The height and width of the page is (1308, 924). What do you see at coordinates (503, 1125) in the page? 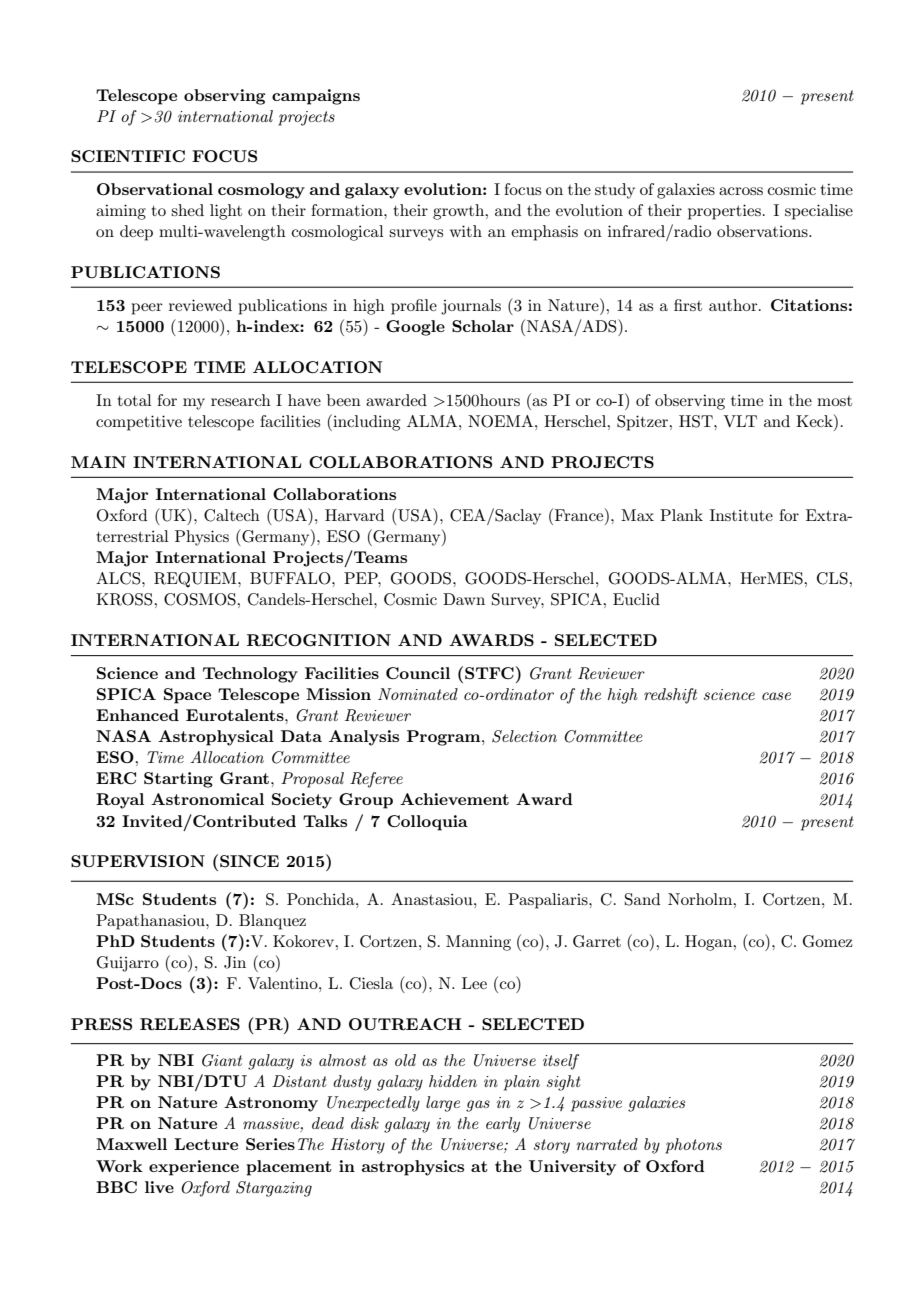
I see `early` at bounding box center [503, 1125].
